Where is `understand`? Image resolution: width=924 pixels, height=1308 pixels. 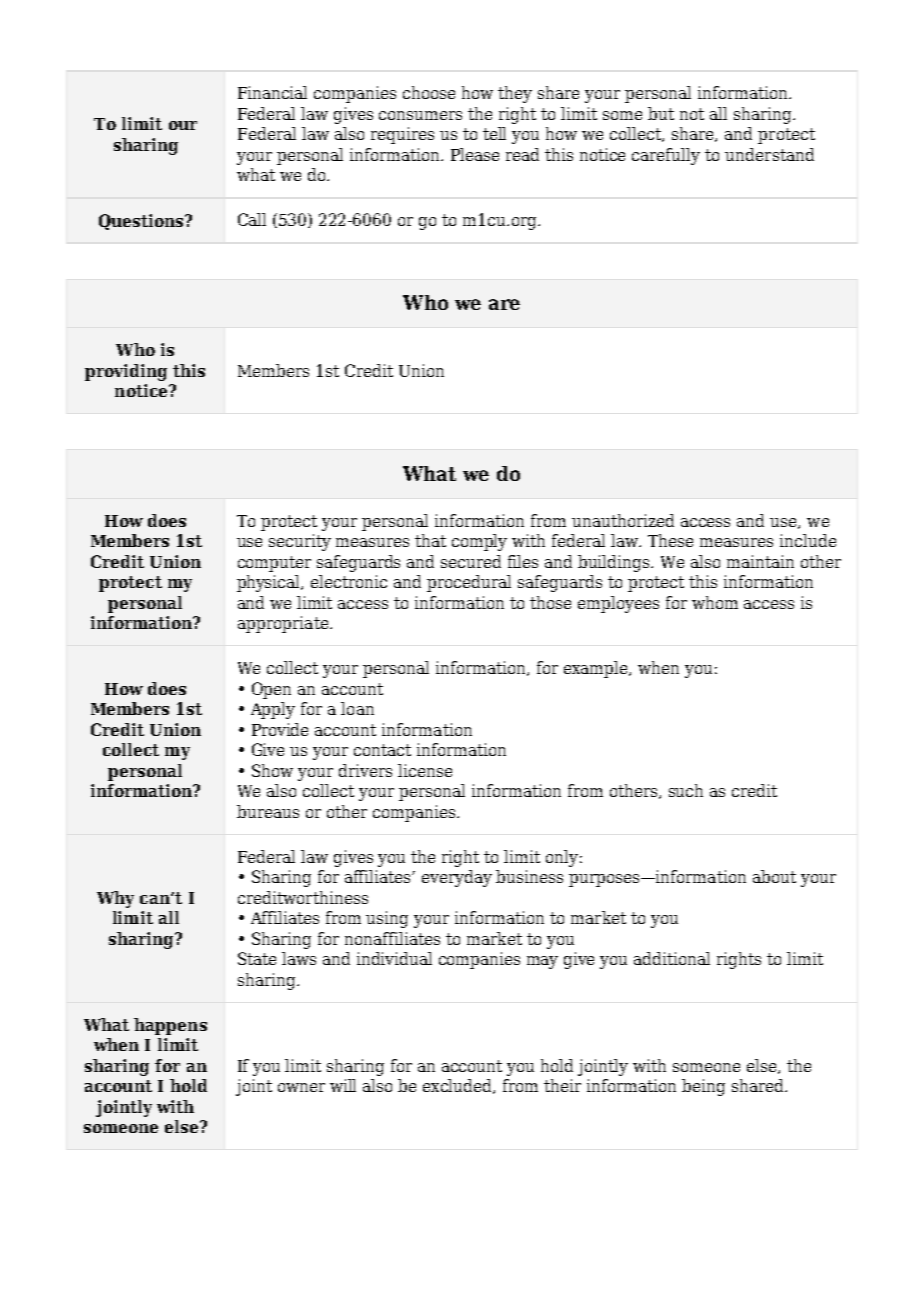 understand is located at coordinates (769, 154).
